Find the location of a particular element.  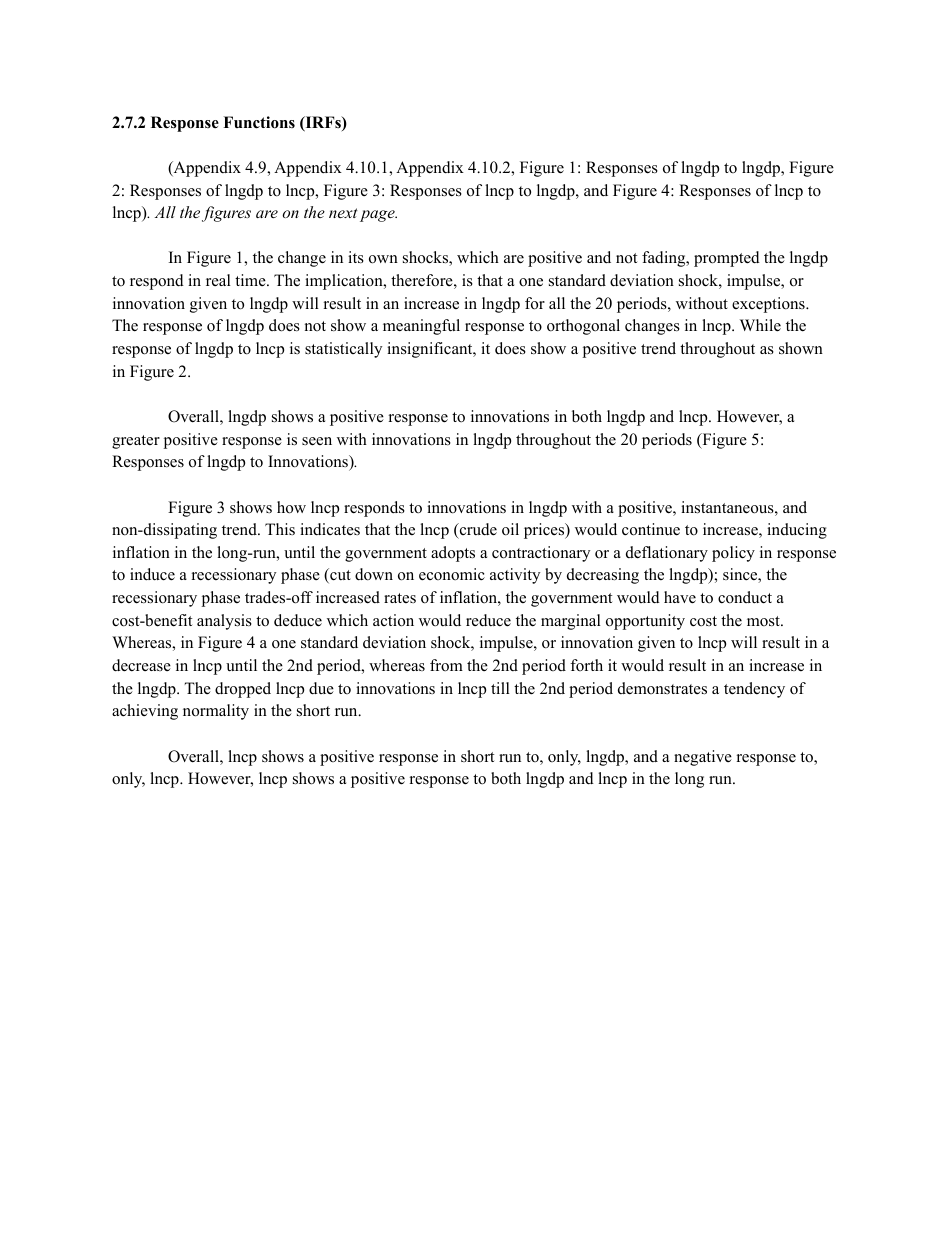

exceptions is located at coordinates (769, 305).
